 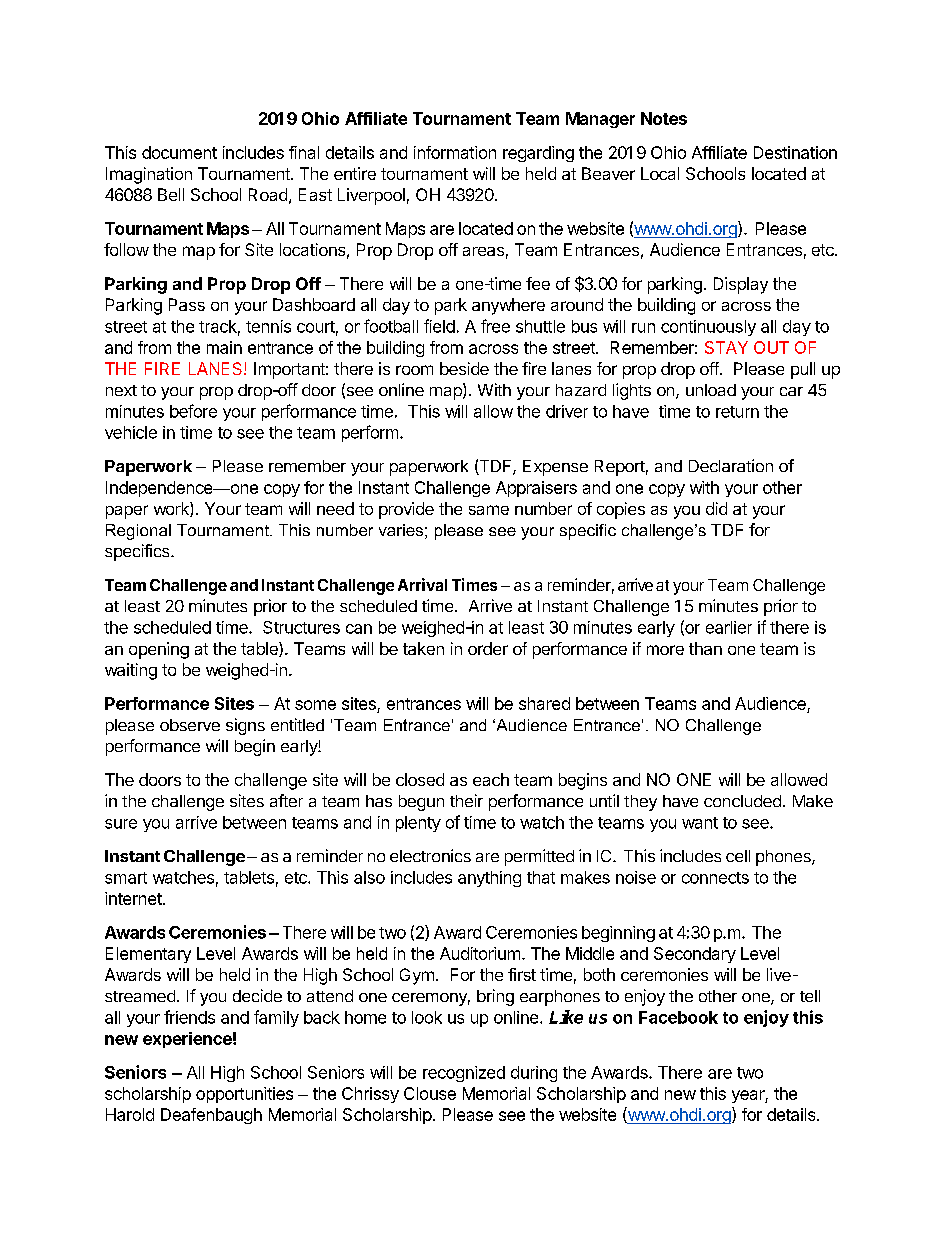 What do you see at coordinates (439, 326) in the page?
I see `field` at bounding box center [439, 326].
